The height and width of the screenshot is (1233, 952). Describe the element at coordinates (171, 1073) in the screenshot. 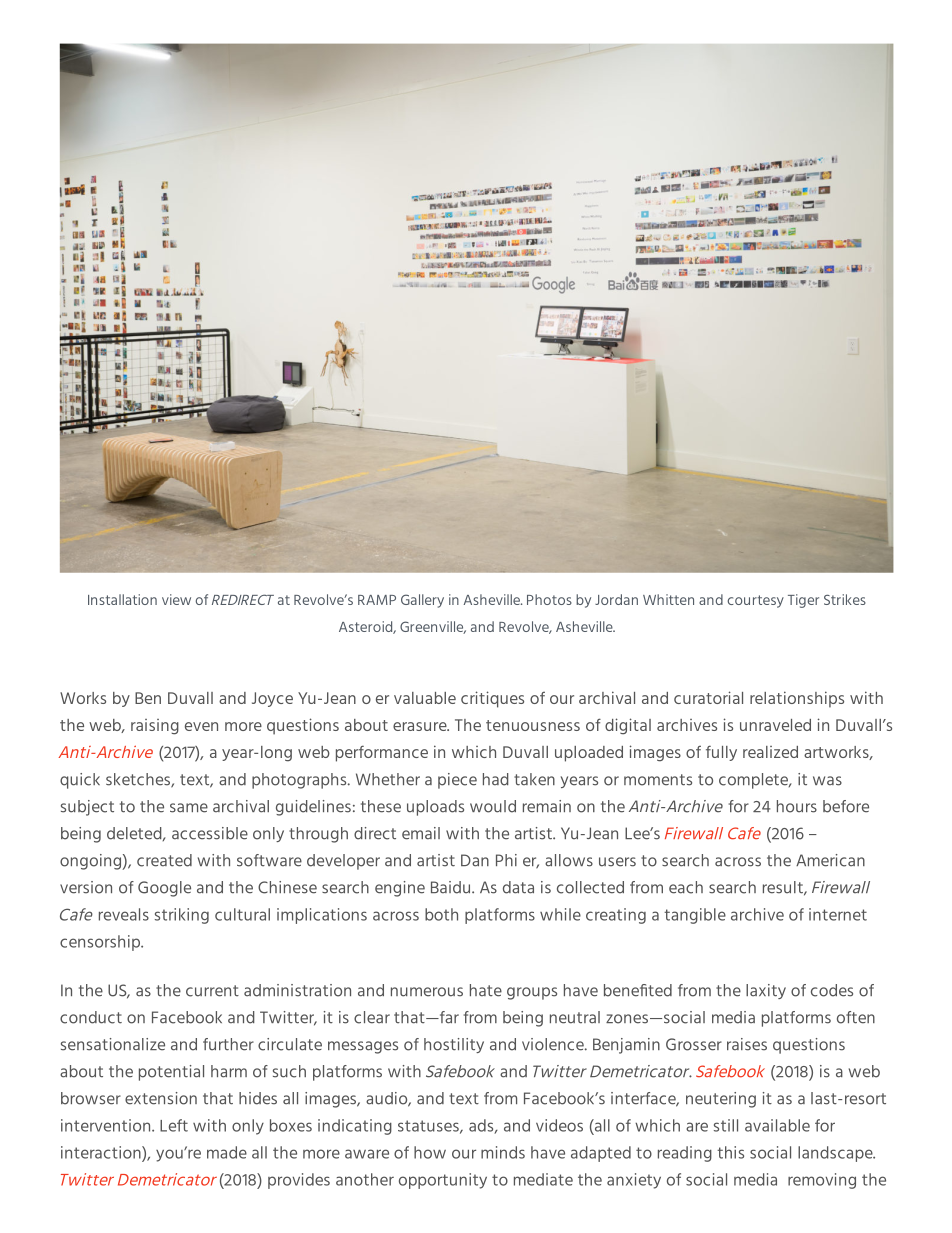

I see `potential` at that location.
